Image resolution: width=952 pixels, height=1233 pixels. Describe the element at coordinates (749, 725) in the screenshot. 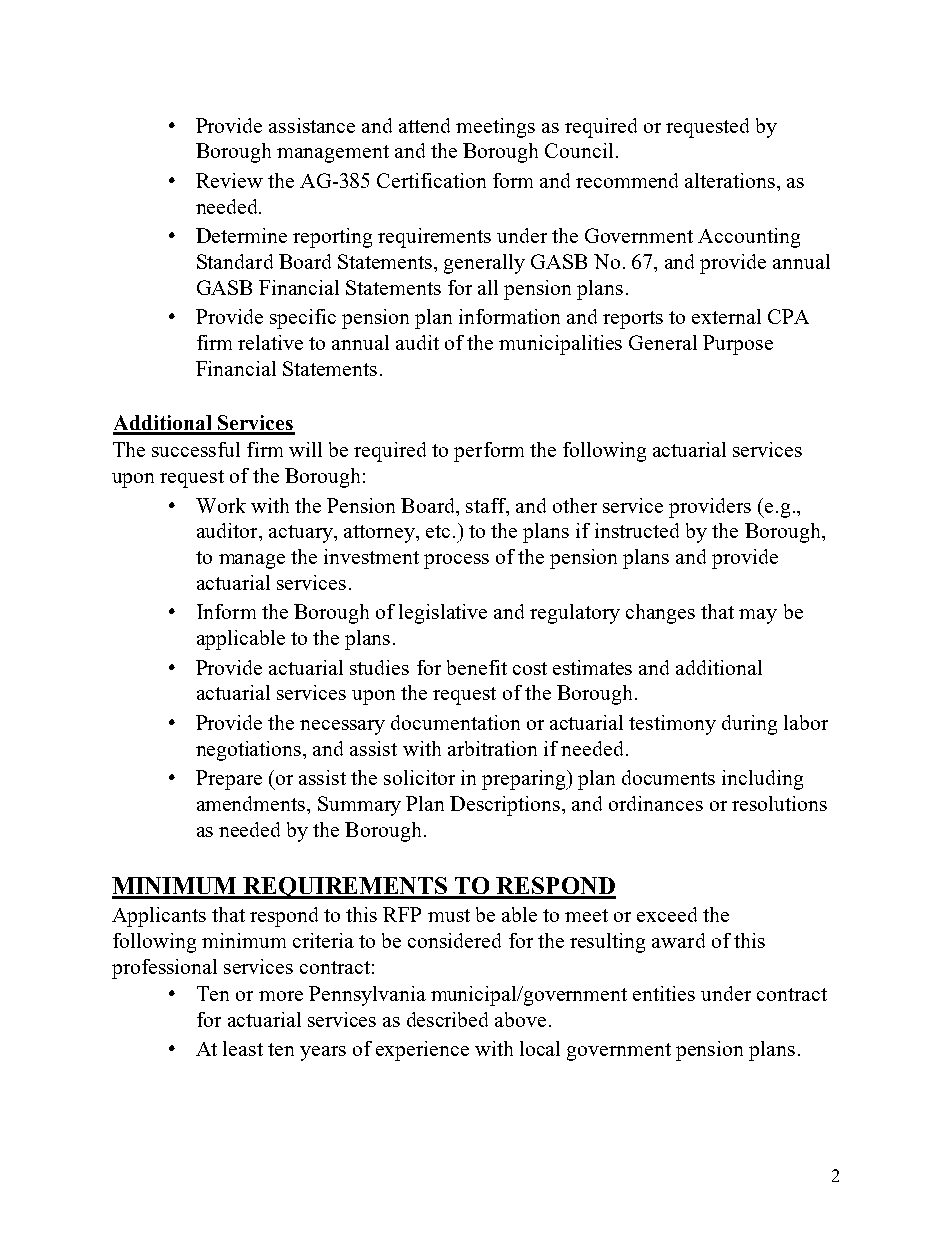

I see `during` at that location.
